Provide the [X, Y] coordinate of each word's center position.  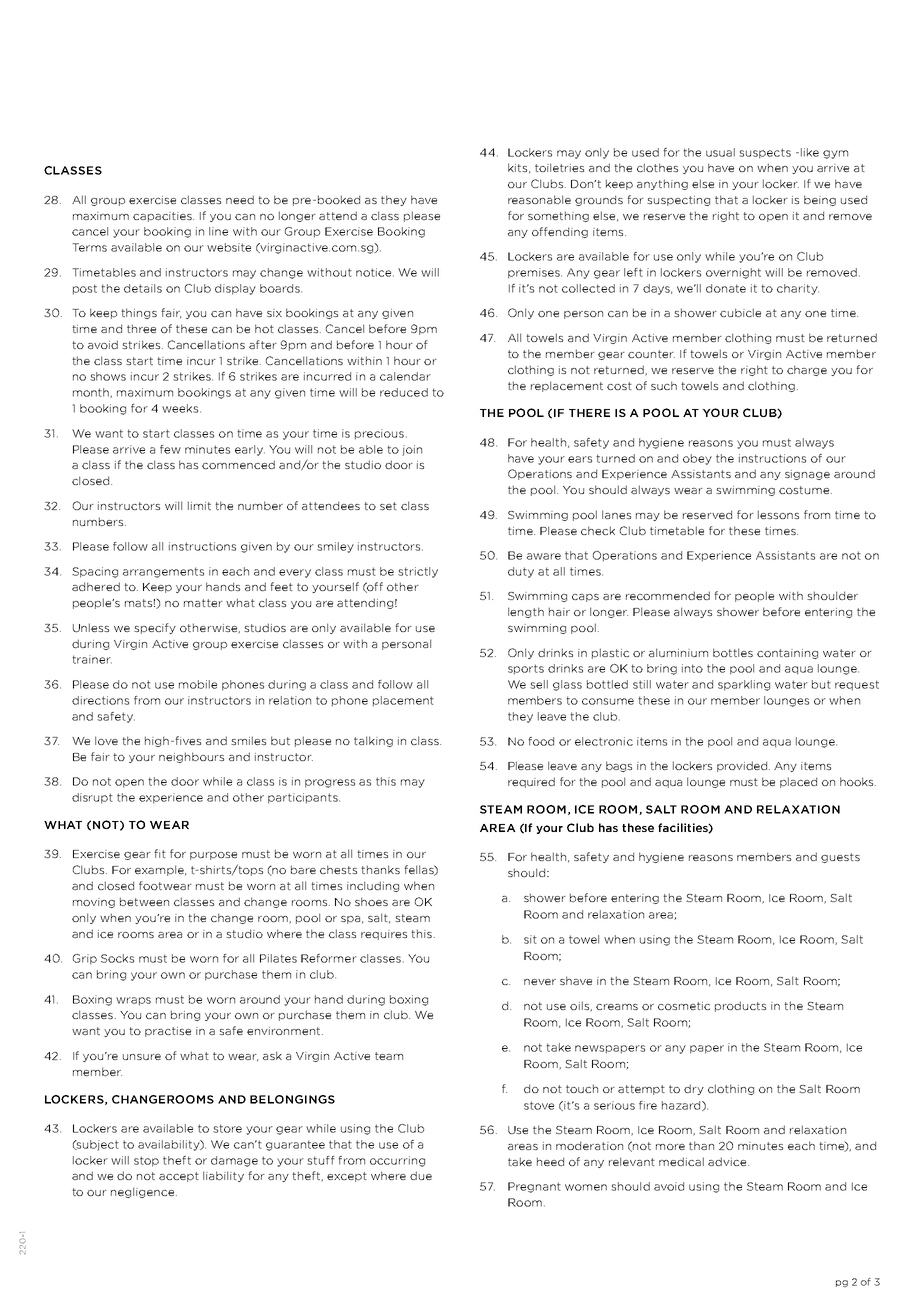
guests [840, 858]
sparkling [744, 685]
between [144, 901]
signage [807, 475]
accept [179, 1177]
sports [526, 669]
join [412, 450]
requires [384, 935]
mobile [198, 684]
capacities [163, 217]
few [170, 449]
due [421, 1175]
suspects [765, 153]
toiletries [559, 167]
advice [728, 1161]
